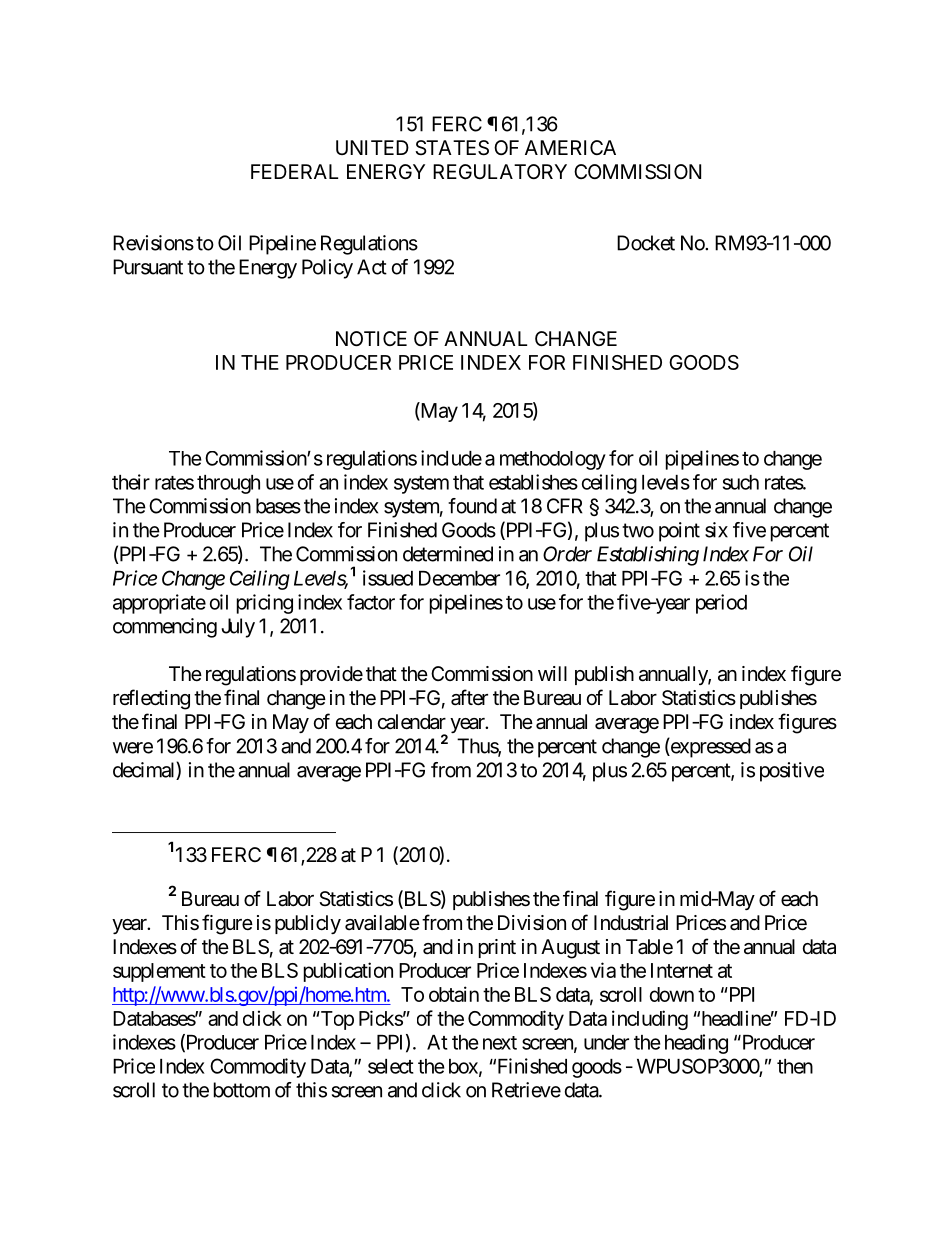  Describe the element at coordinates (696, 1044) in the screenshot. I see `heading` at that location.
